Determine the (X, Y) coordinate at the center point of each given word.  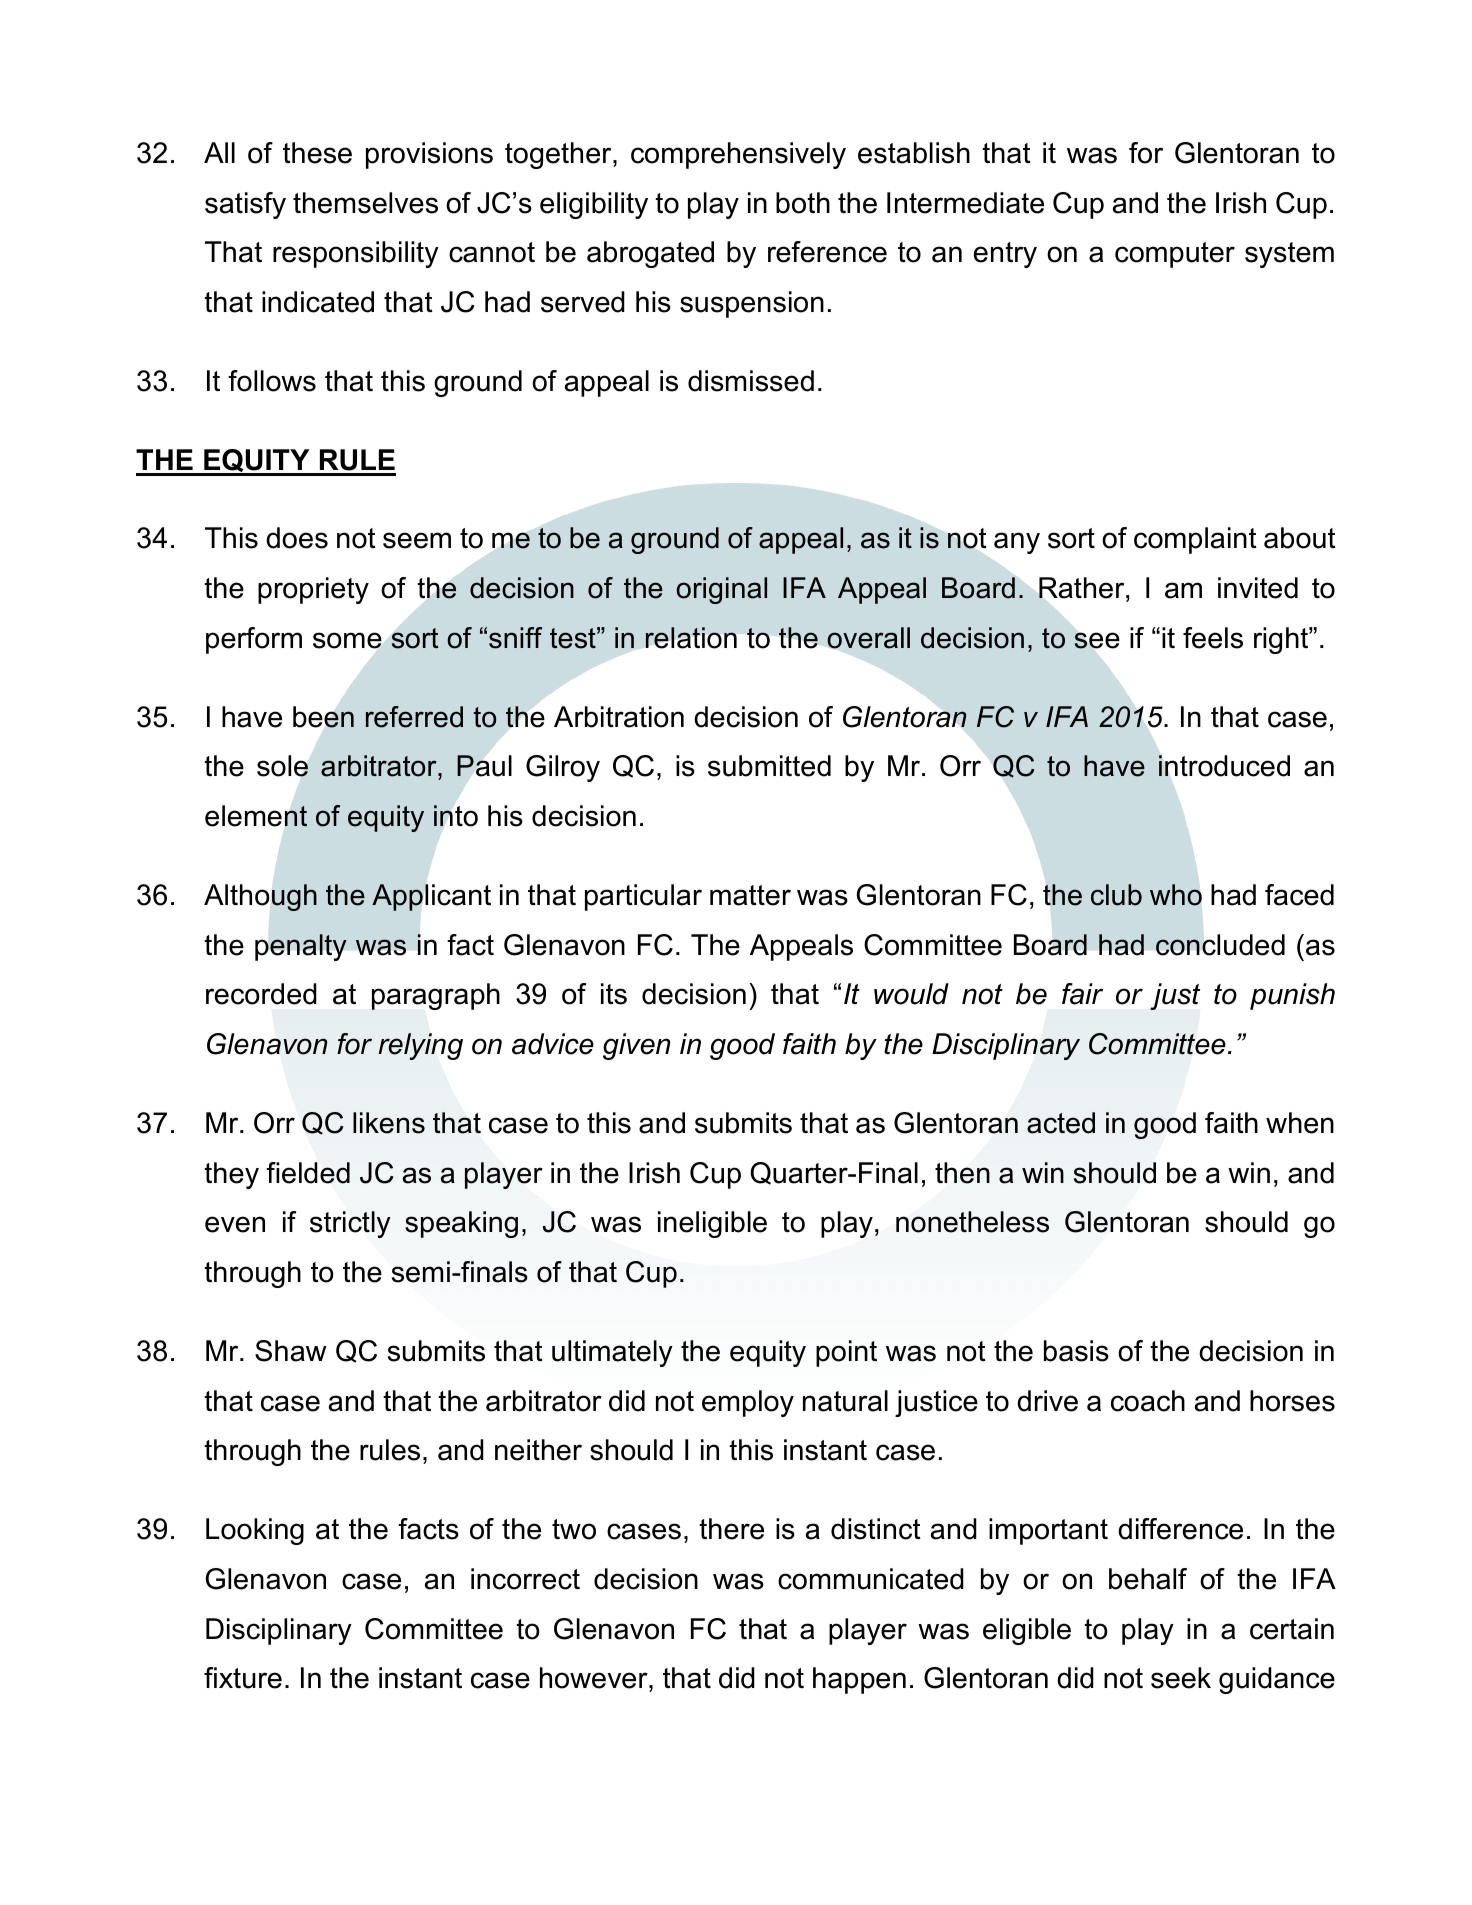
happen (859, 1680)
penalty (301, 947)
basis (1076, 1351)
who (1176, 895)
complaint (1195, 540)
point (846, 1353)
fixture (243, 1678)
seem (417, 540)
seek (1181, 1678)
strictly (350, 1224)
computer (1175, 255)
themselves (365, 203)
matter (750, 895)
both (803, 203)
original (721, 590)
